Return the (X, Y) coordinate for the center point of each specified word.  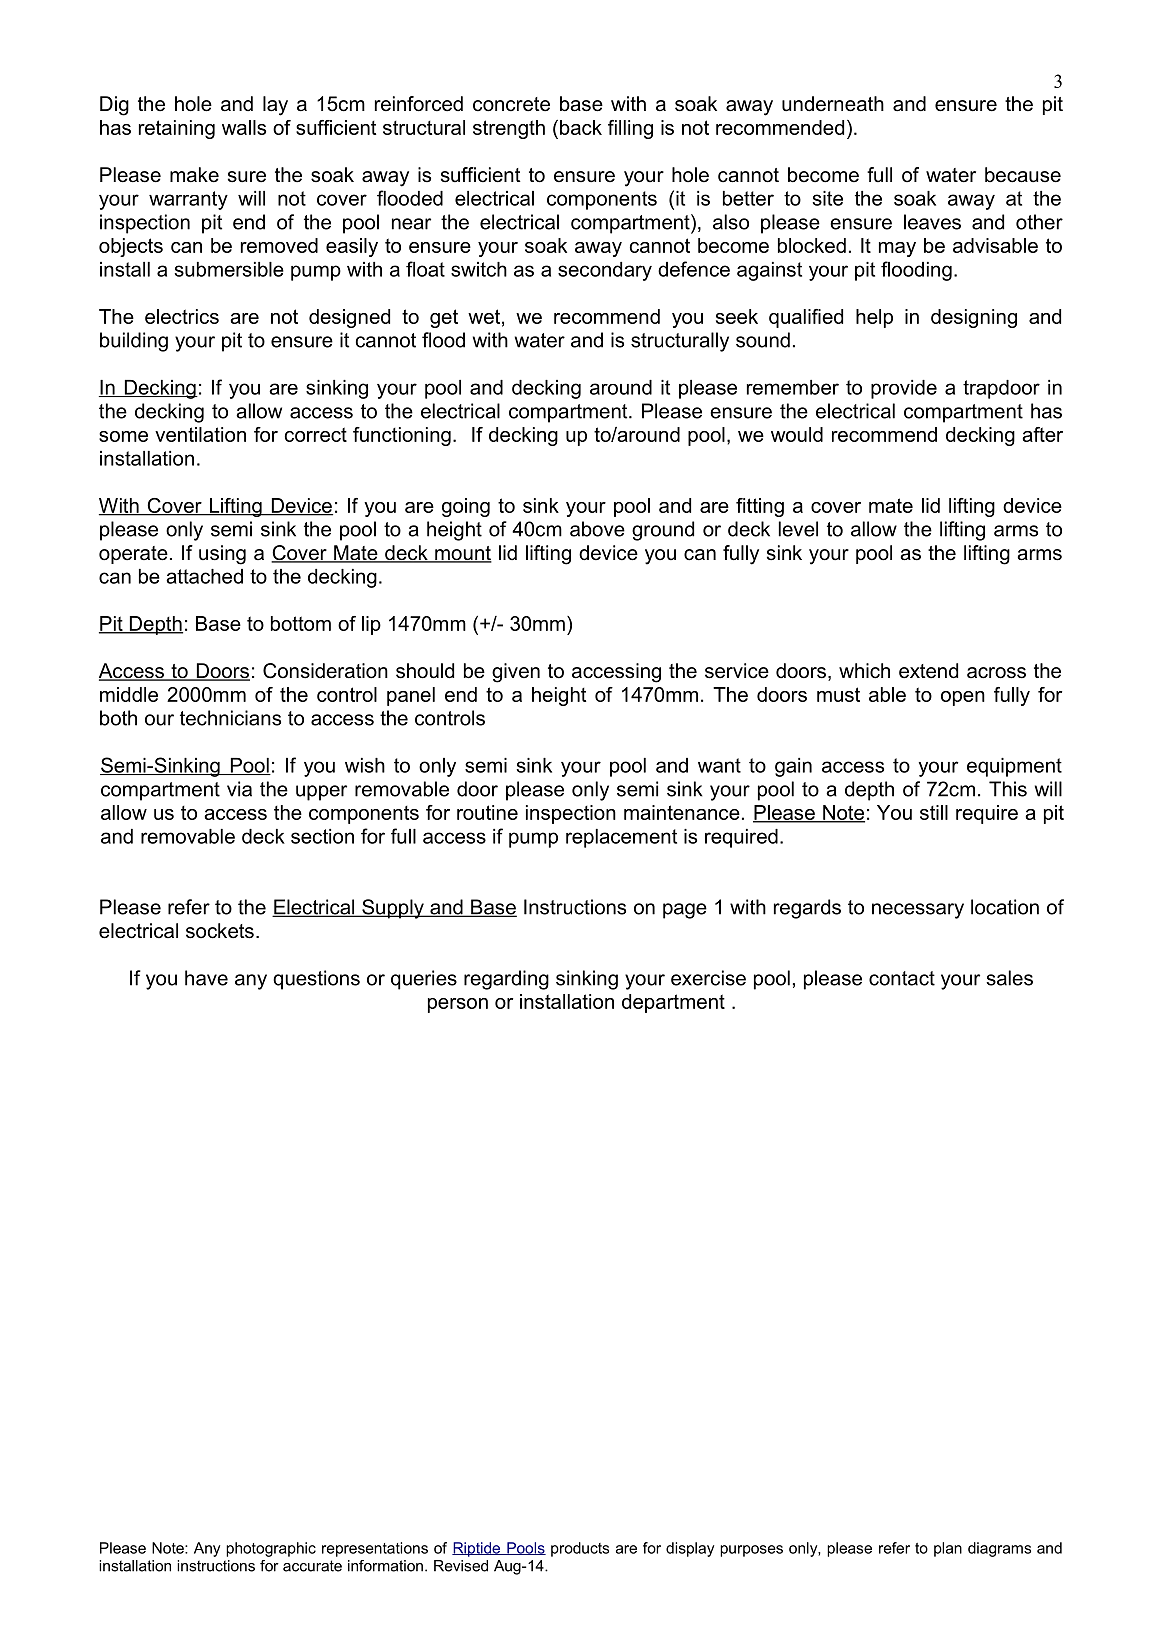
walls (244, 127)
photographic (271, 1549)
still (934, 812)
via (239, 789)
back (581, 127)
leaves (932, 222)
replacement (621, 838)
